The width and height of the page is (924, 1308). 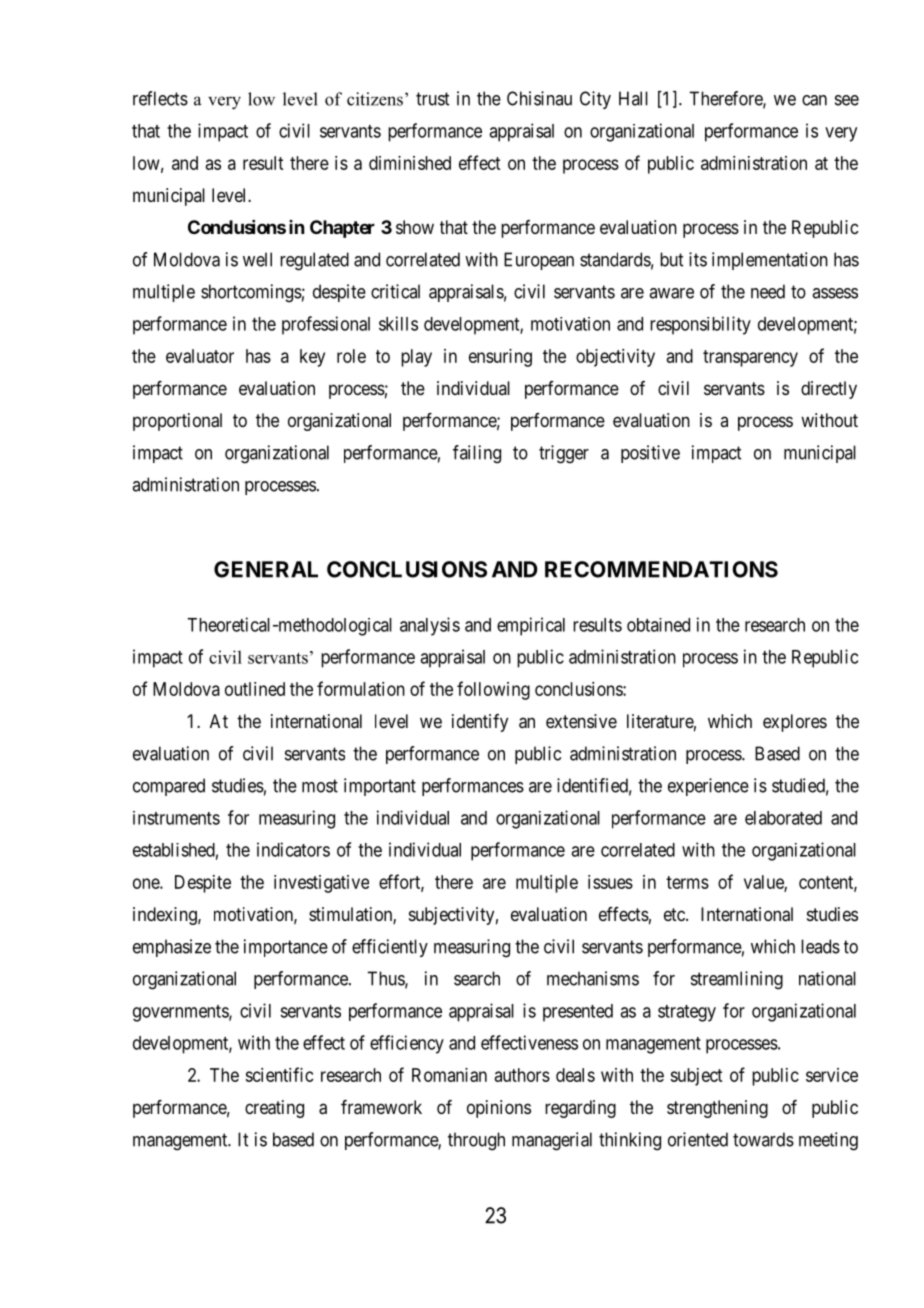 What do you see at coordinates (814, 100) in the page?
I see `can` at bounding box center [814, 100].
